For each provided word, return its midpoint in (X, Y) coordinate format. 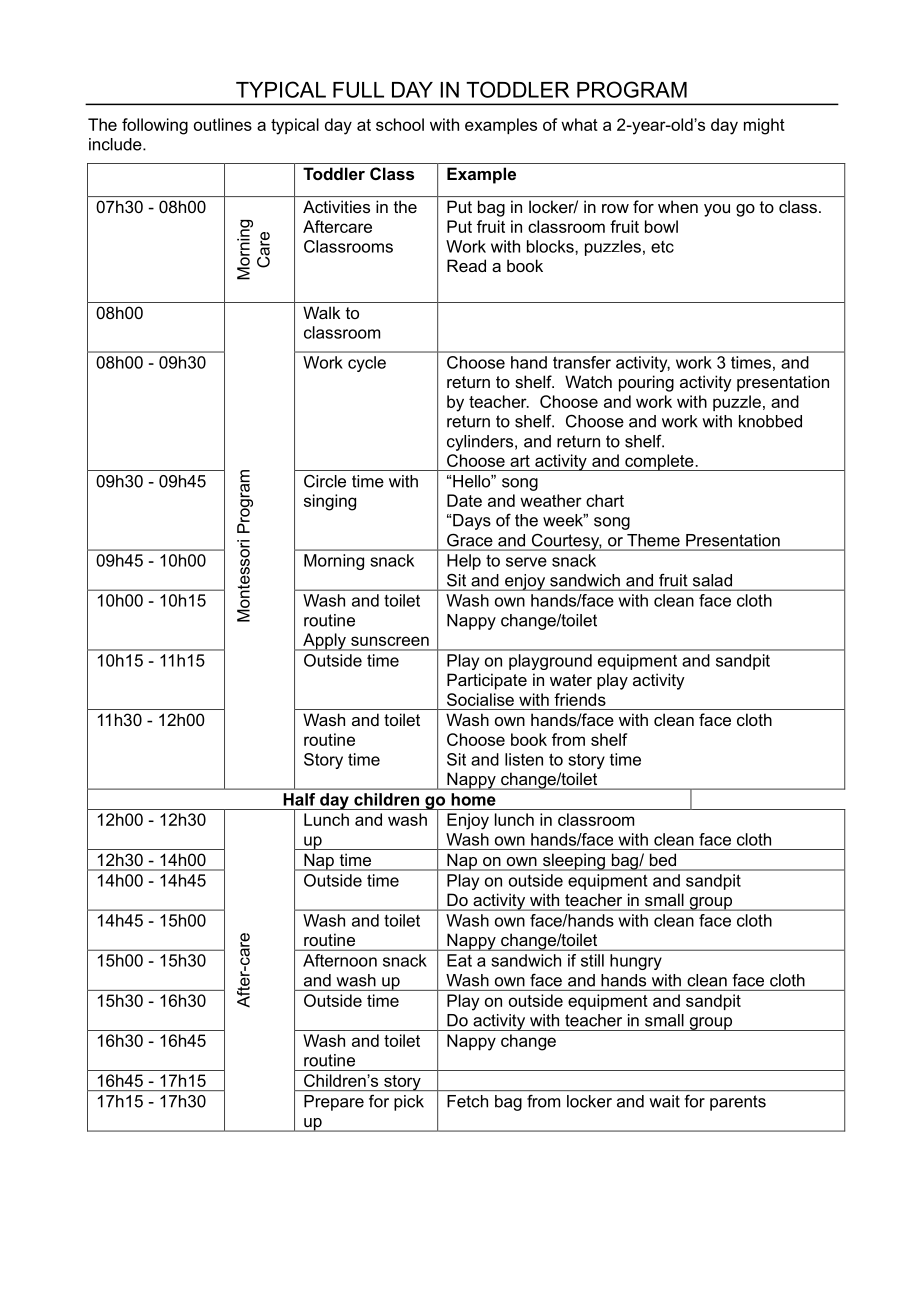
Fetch (467, 1101)
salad (712, 580)
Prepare (334, 1103)
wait (665, 1101)
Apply (324, 642)
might (764, 126)
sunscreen (390, 641)
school (400, 124)
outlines (223, 124)
